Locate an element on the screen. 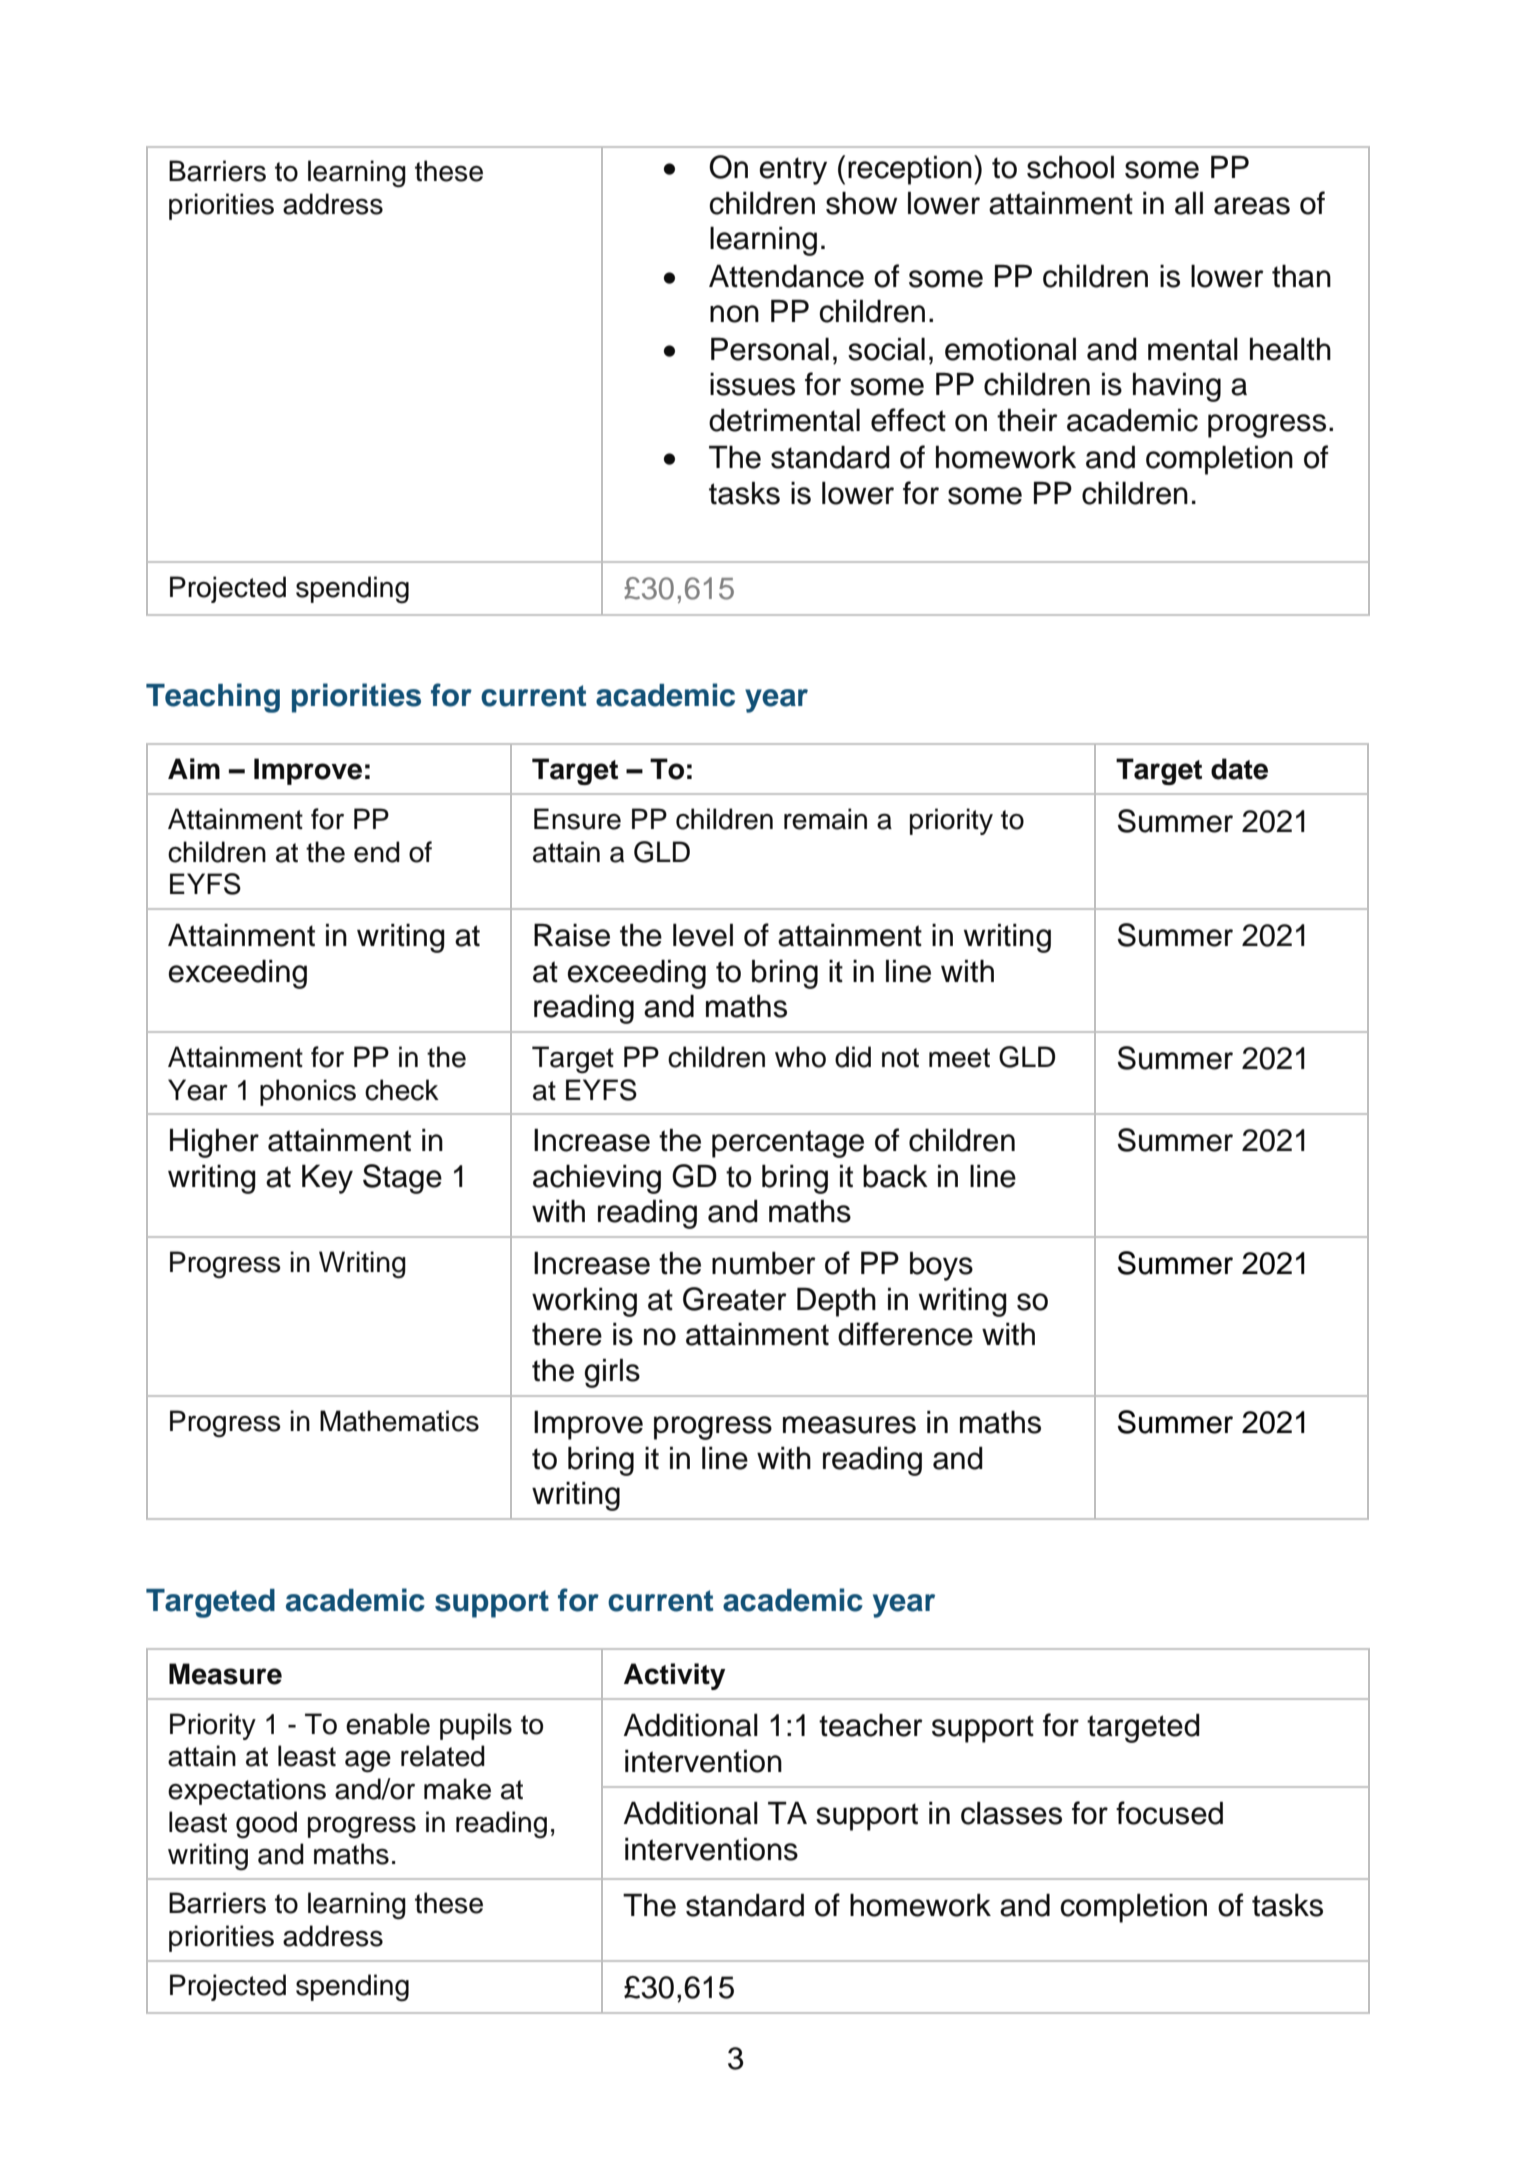 Image resolution: width=1533 pixels, height=2167 pixels. non is located at coordinates (734, 314).
